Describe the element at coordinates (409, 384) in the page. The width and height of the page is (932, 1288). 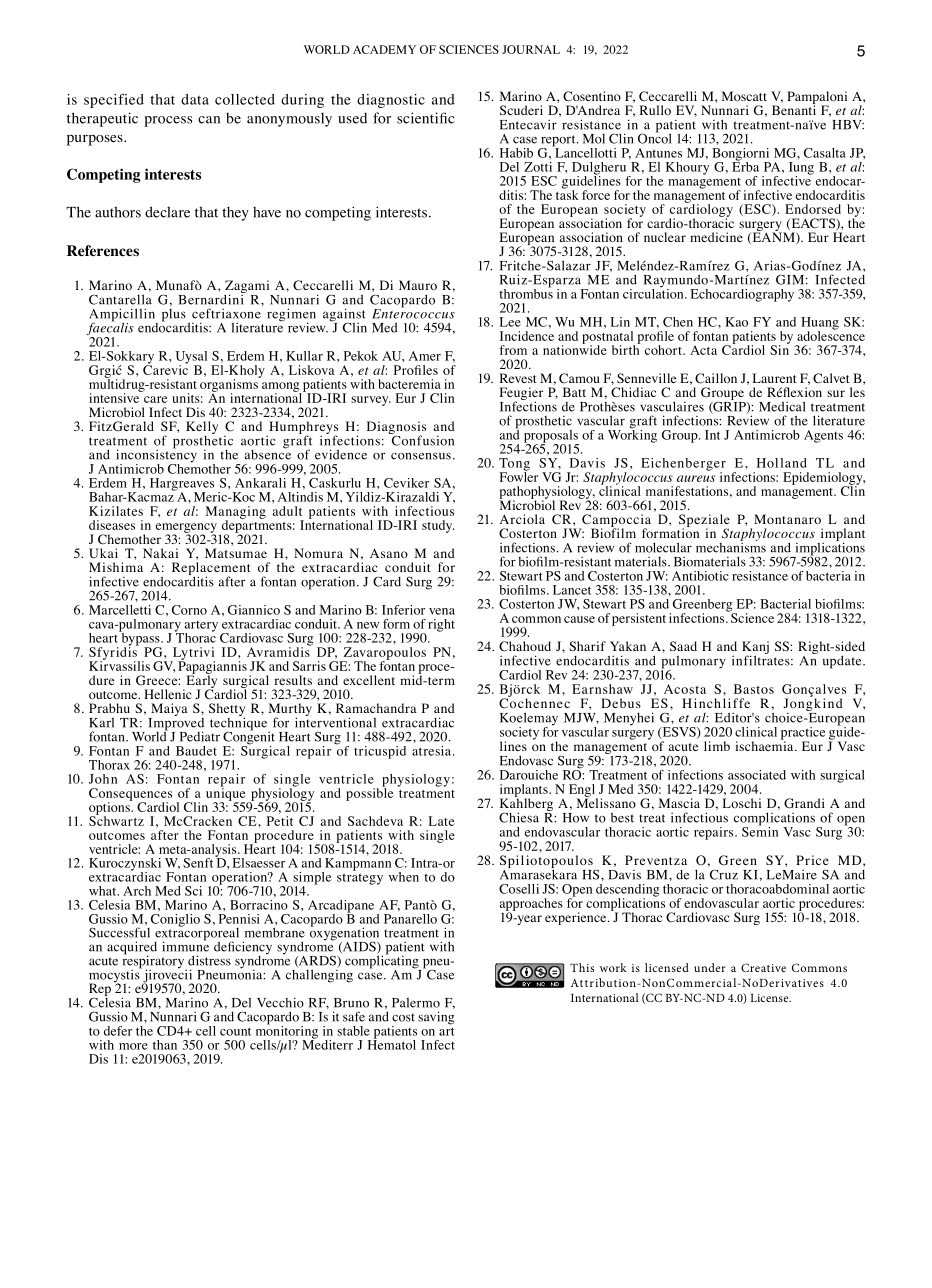
I see `bacteremia` at that location.
